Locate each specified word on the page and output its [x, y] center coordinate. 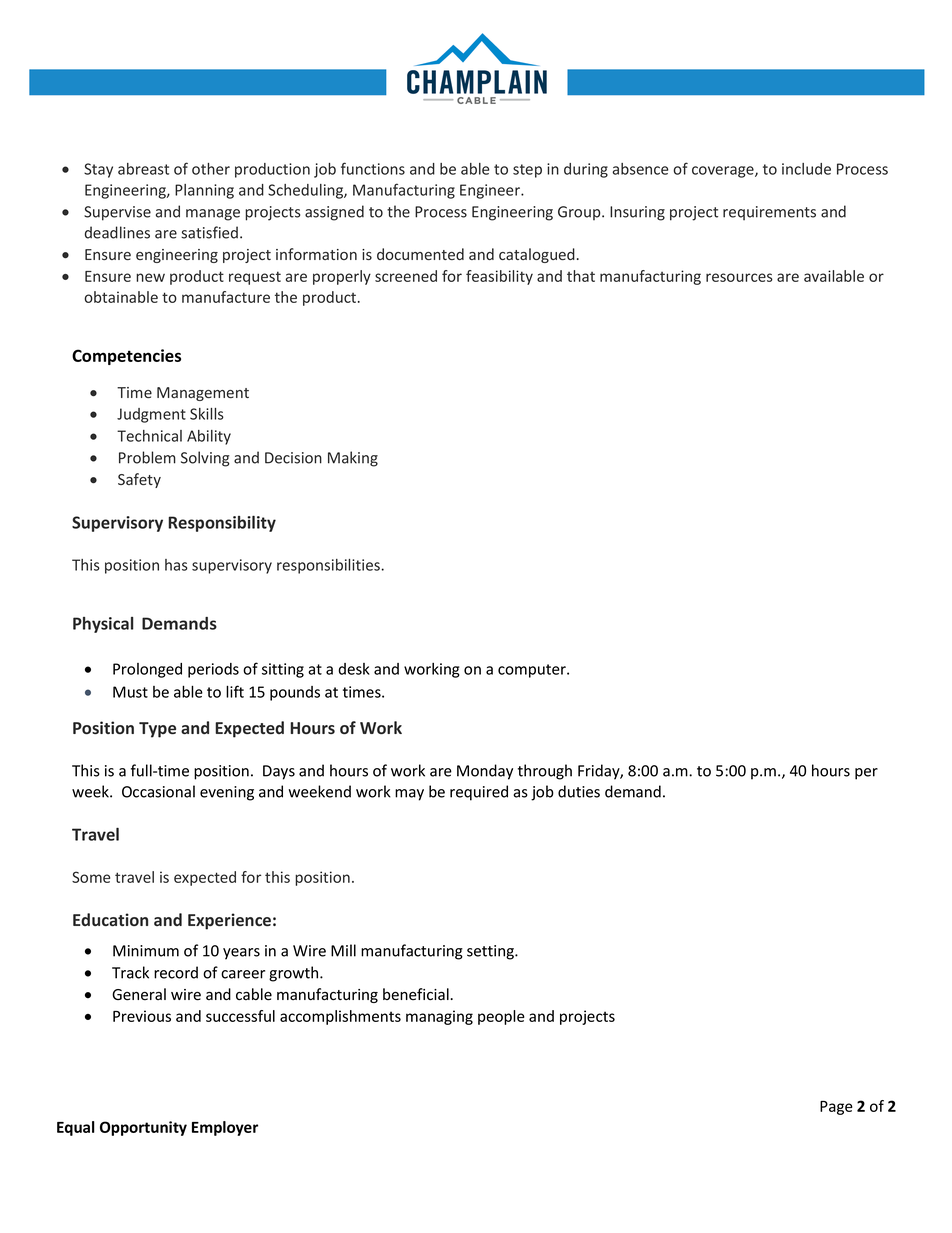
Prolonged [147, 670]
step [527, 171]
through [545, 772]
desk [354, 669]
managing [439, 1017]
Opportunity [143, 1128]
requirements [769, 213]
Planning [204, 191]
